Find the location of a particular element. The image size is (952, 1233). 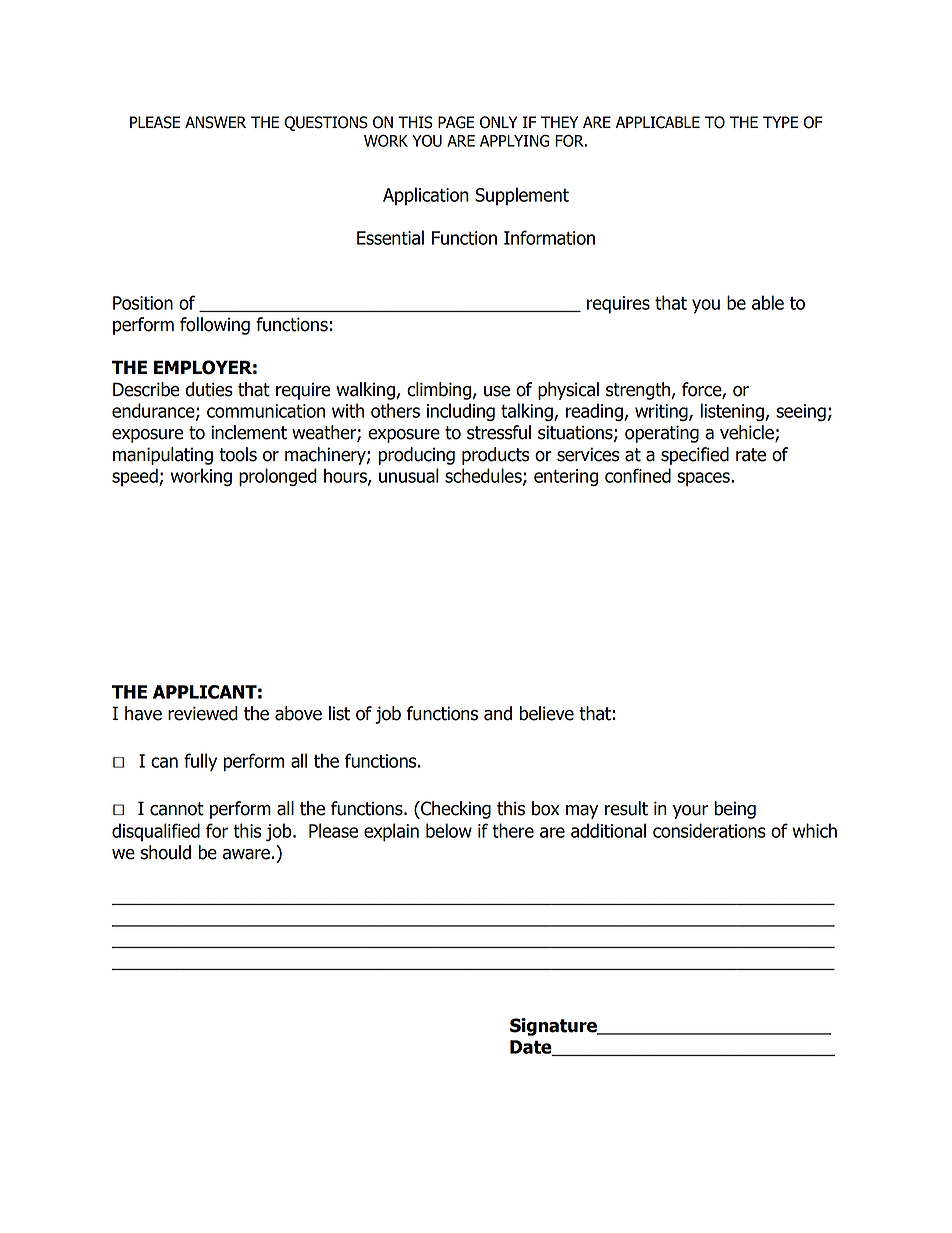

ANSWER is located at coordinates (215, 122).
